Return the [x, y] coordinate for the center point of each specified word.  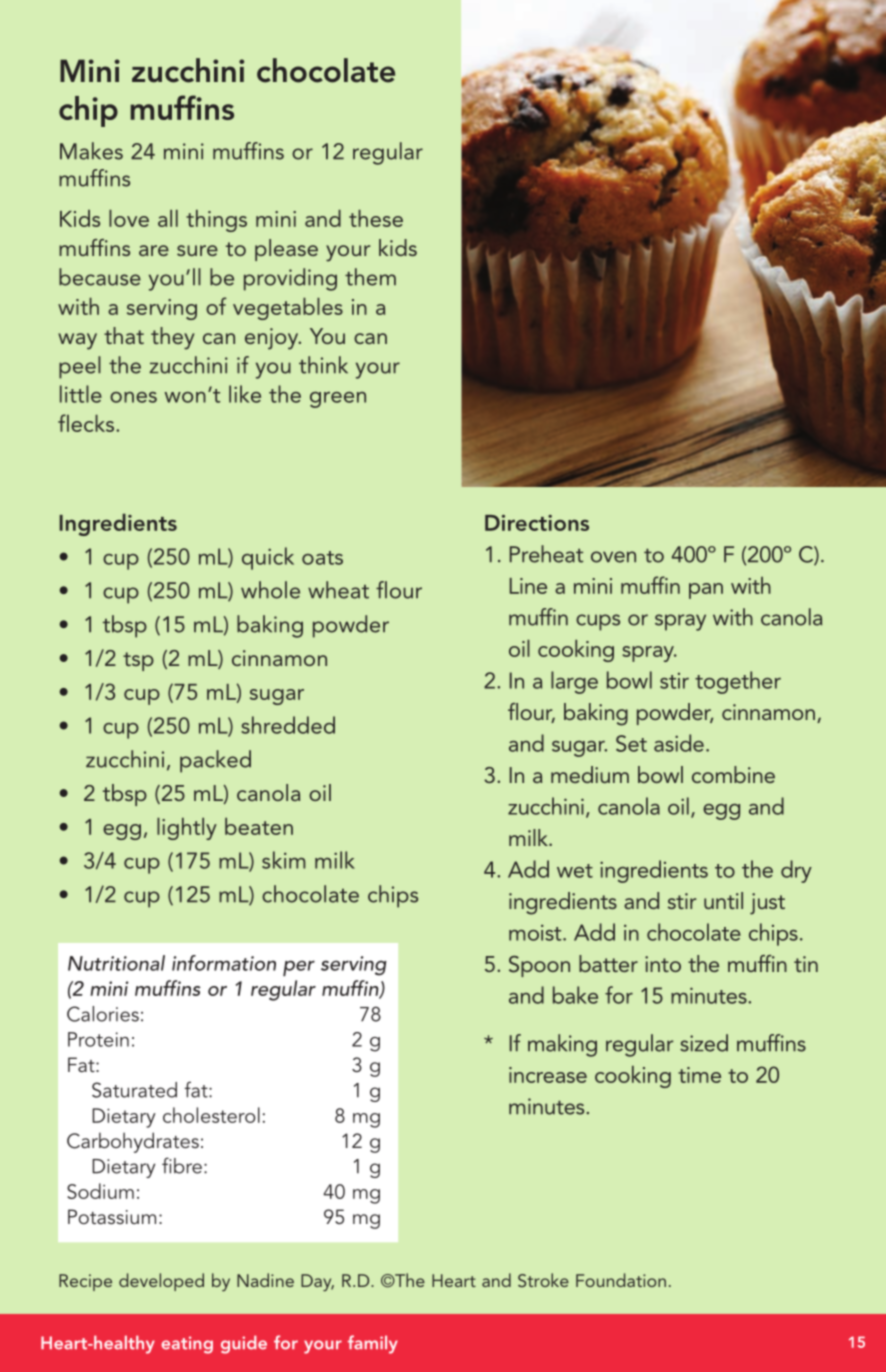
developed [161, 1282]
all [168, 218]
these [376, 218]
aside [679, 743]
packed [215, 761]
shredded [288, 725]
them [370, 277]
